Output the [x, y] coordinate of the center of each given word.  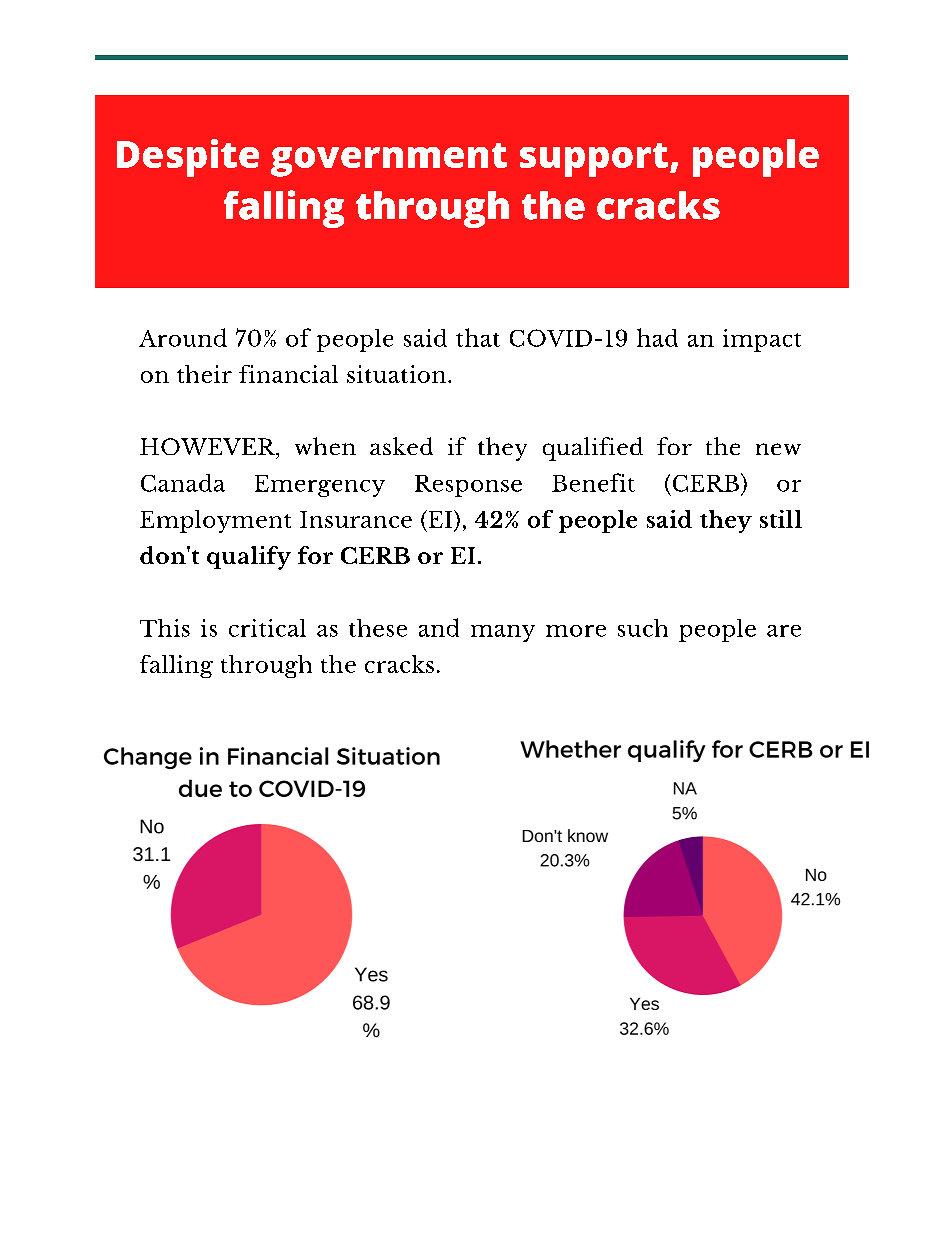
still [781, 519]
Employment [215, 521]
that [478, 337]
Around [183, 337]
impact [762, 340]
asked [401, 446]
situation [396, 374]
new [778, 449]
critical [267, 628]
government [389, 160]
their [204, 374]
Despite [188, 158]
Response [468, 486]
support [594, 160]
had [657, 337]
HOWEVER [208, 446]
